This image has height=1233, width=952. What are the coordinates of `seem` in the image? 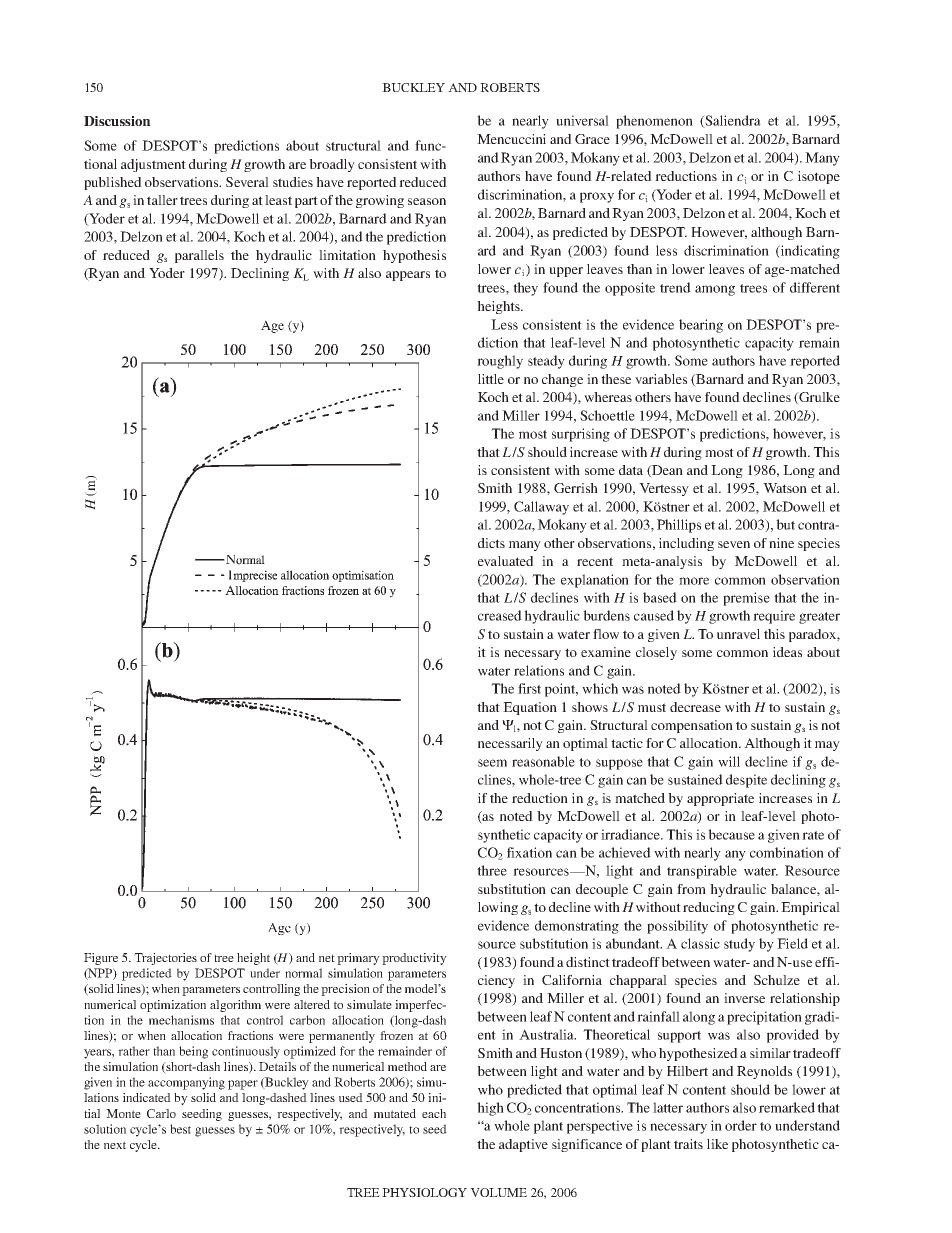 It's located at (492, 763).
